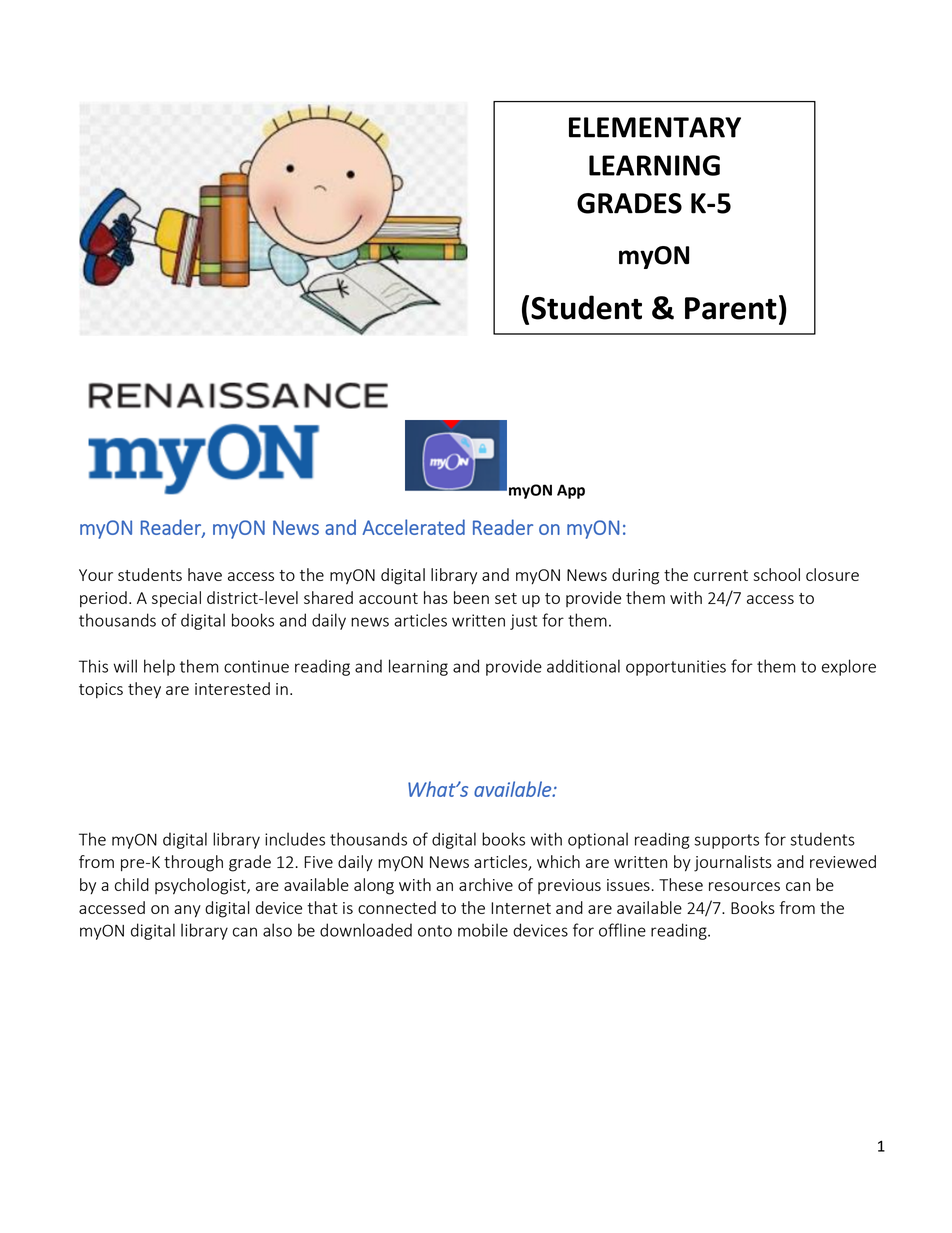 This image has width=952, height=1233. What do you see at coordinates (744, 886) in the image?
I see `resources` at bounding box center [744, 886].
